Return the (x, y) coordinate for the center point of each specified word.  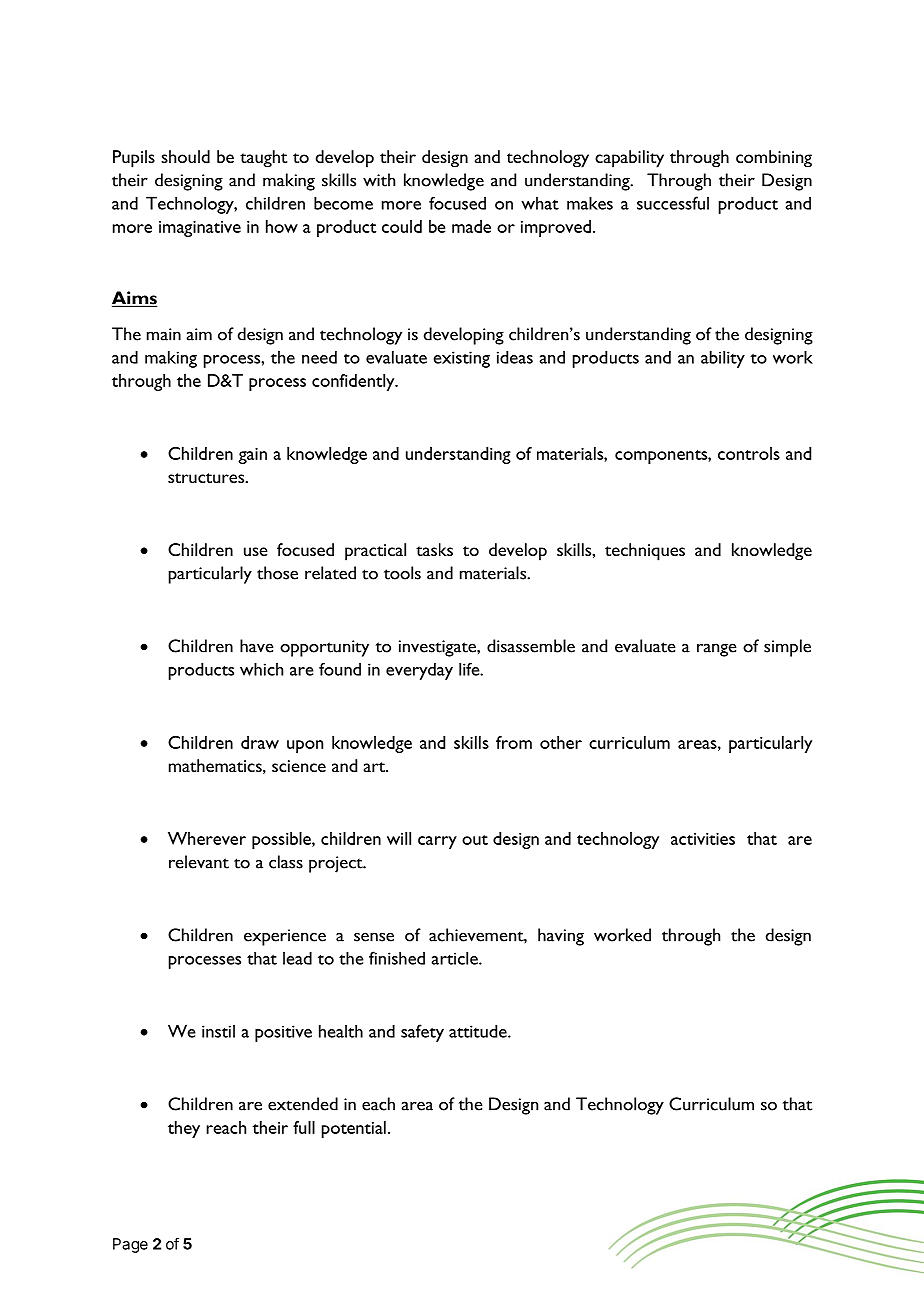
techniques (645, 552)
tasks (434, 549)
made (471, 226)
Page (130, 1245)
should (185, 156)
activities (703, 839)
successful (673, 203)
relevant (199, 862)
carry (437, 842)
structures (207, 478)
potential (354, 1129)
